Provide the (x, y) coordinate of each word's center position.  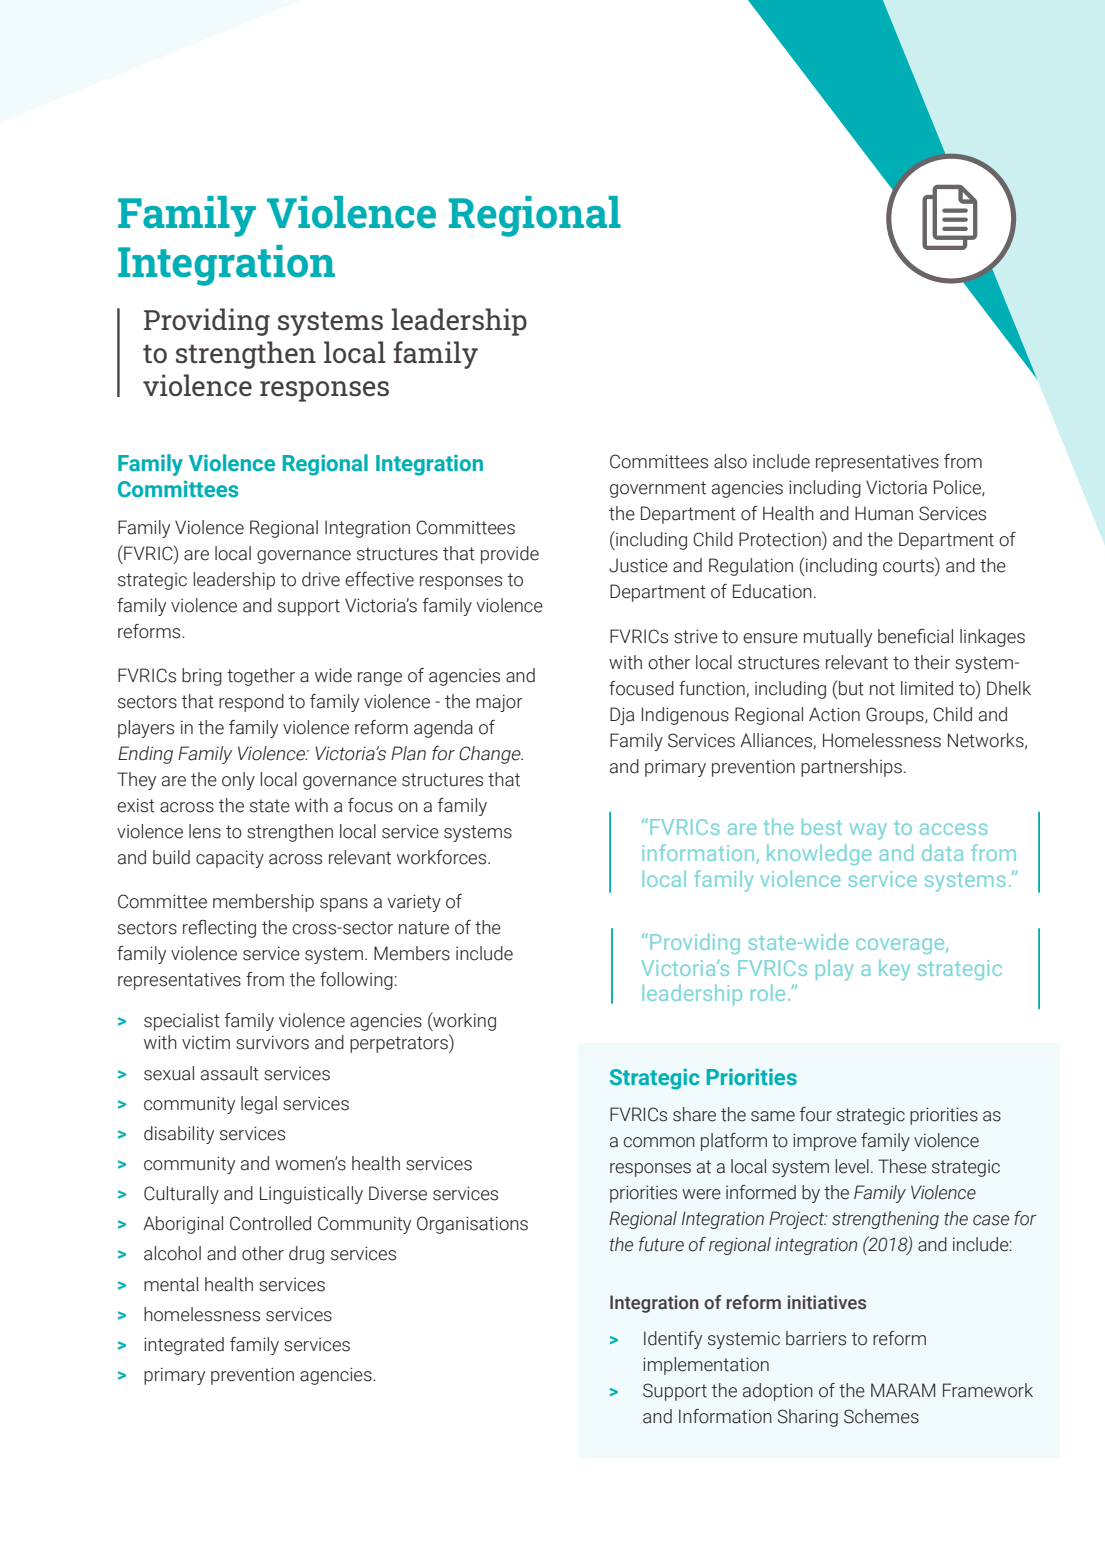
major (499, 703)
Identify (673, 1340)
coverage (901, 946)
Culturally (181, 1195)
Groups (896, 716)
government (658, 489)
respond (251, 703)
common (659, 1142)
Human (884, 513)
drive (321, 579)
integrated (184, 1346)
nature (424, 928)
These (902, 1166)
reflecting (219, 929)
